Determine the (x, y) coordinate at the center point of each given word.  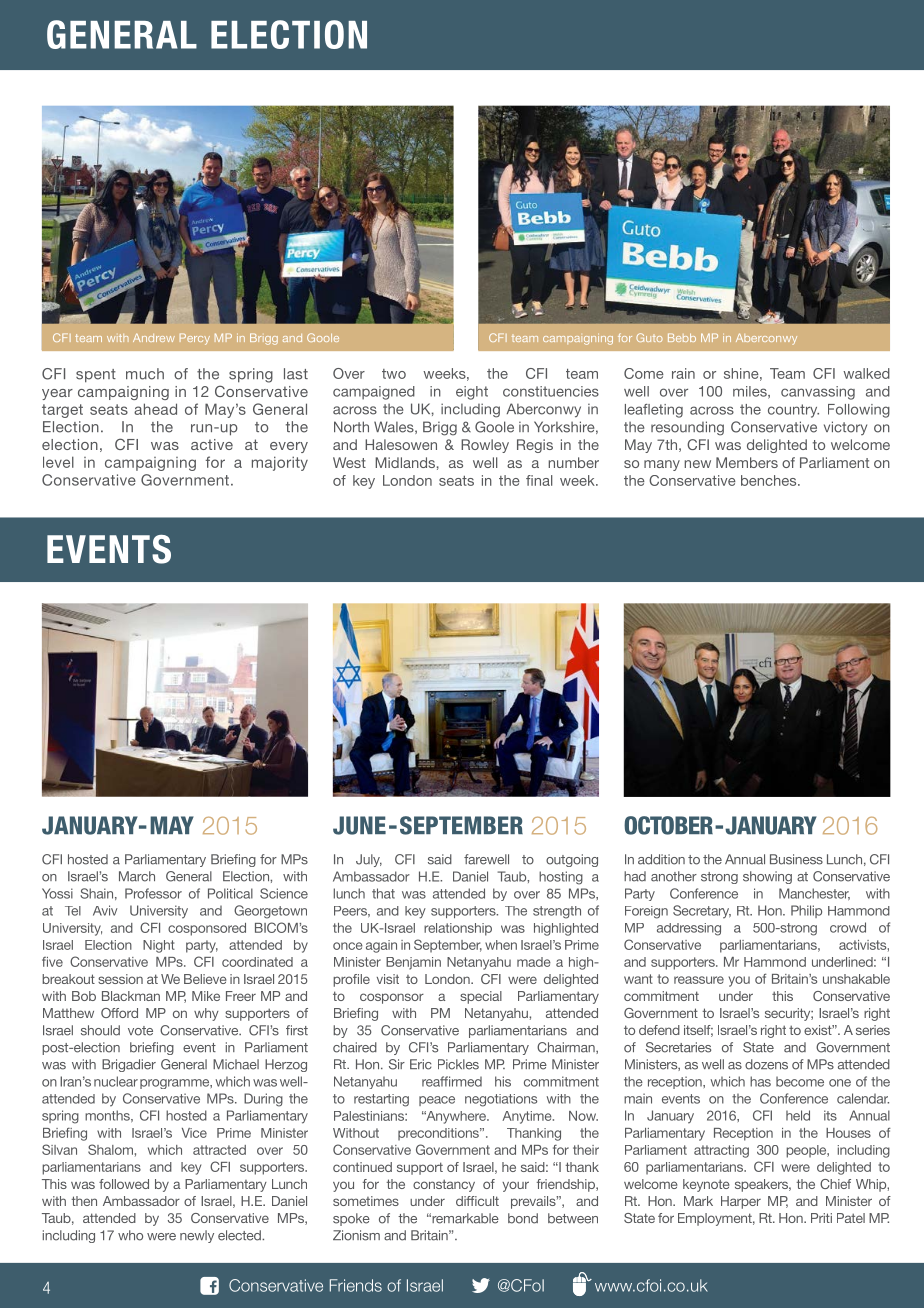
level (58, 462)
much (145, 374)
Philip (806, 911)
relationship (458, 929)
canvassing (818, 393)
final (539, 480)
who (130, 1235)
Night (159, 946)
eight (472, 393)
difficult (477, 1201)
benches (770, 480)
